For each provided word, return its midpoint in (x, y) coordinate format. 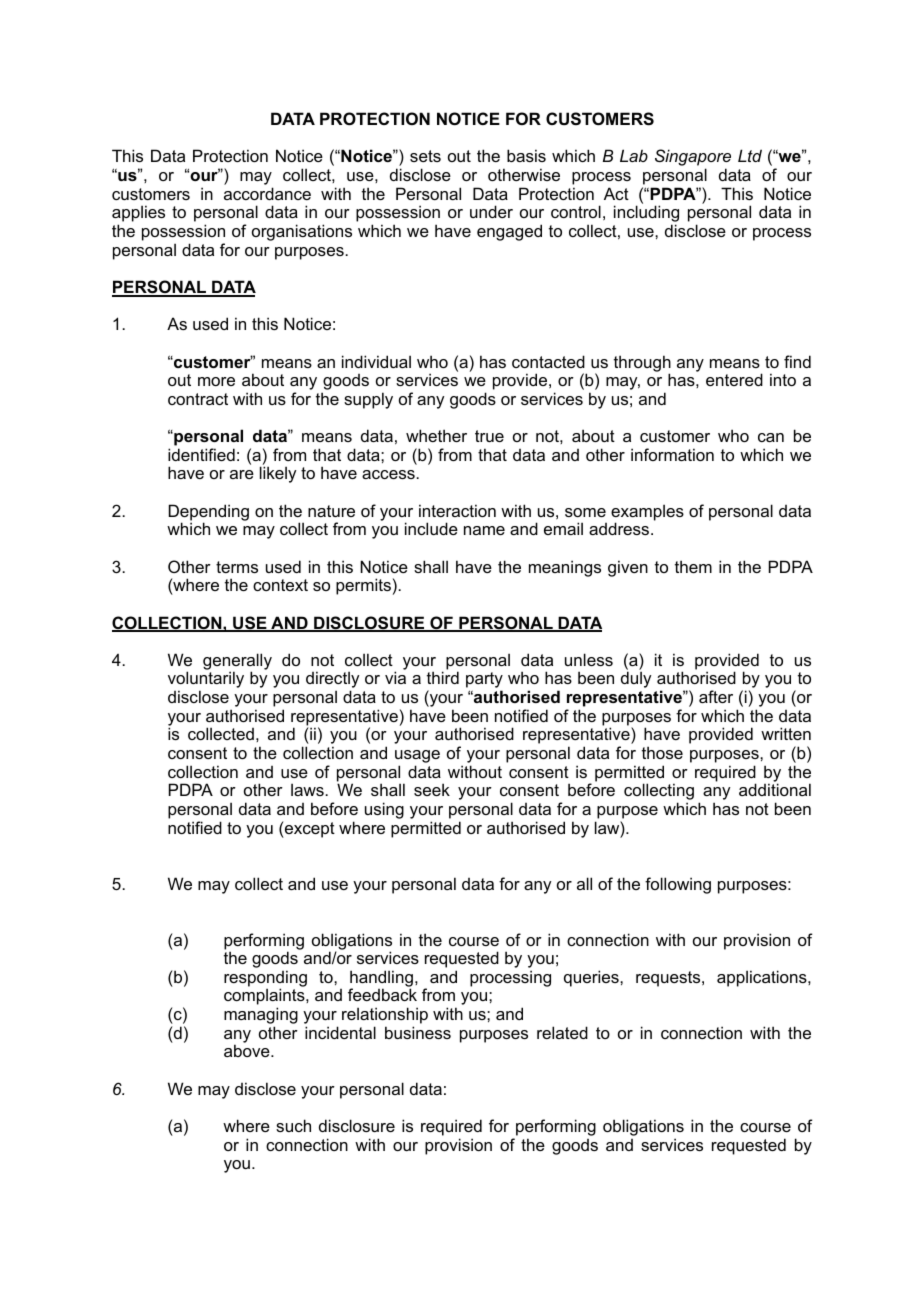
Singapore (693, 159)
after (716, 696)
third (443, 677)
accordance (267, 193)
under (491, 211)
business (418, 1032)
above (248, 1050)
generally (237, 662)
